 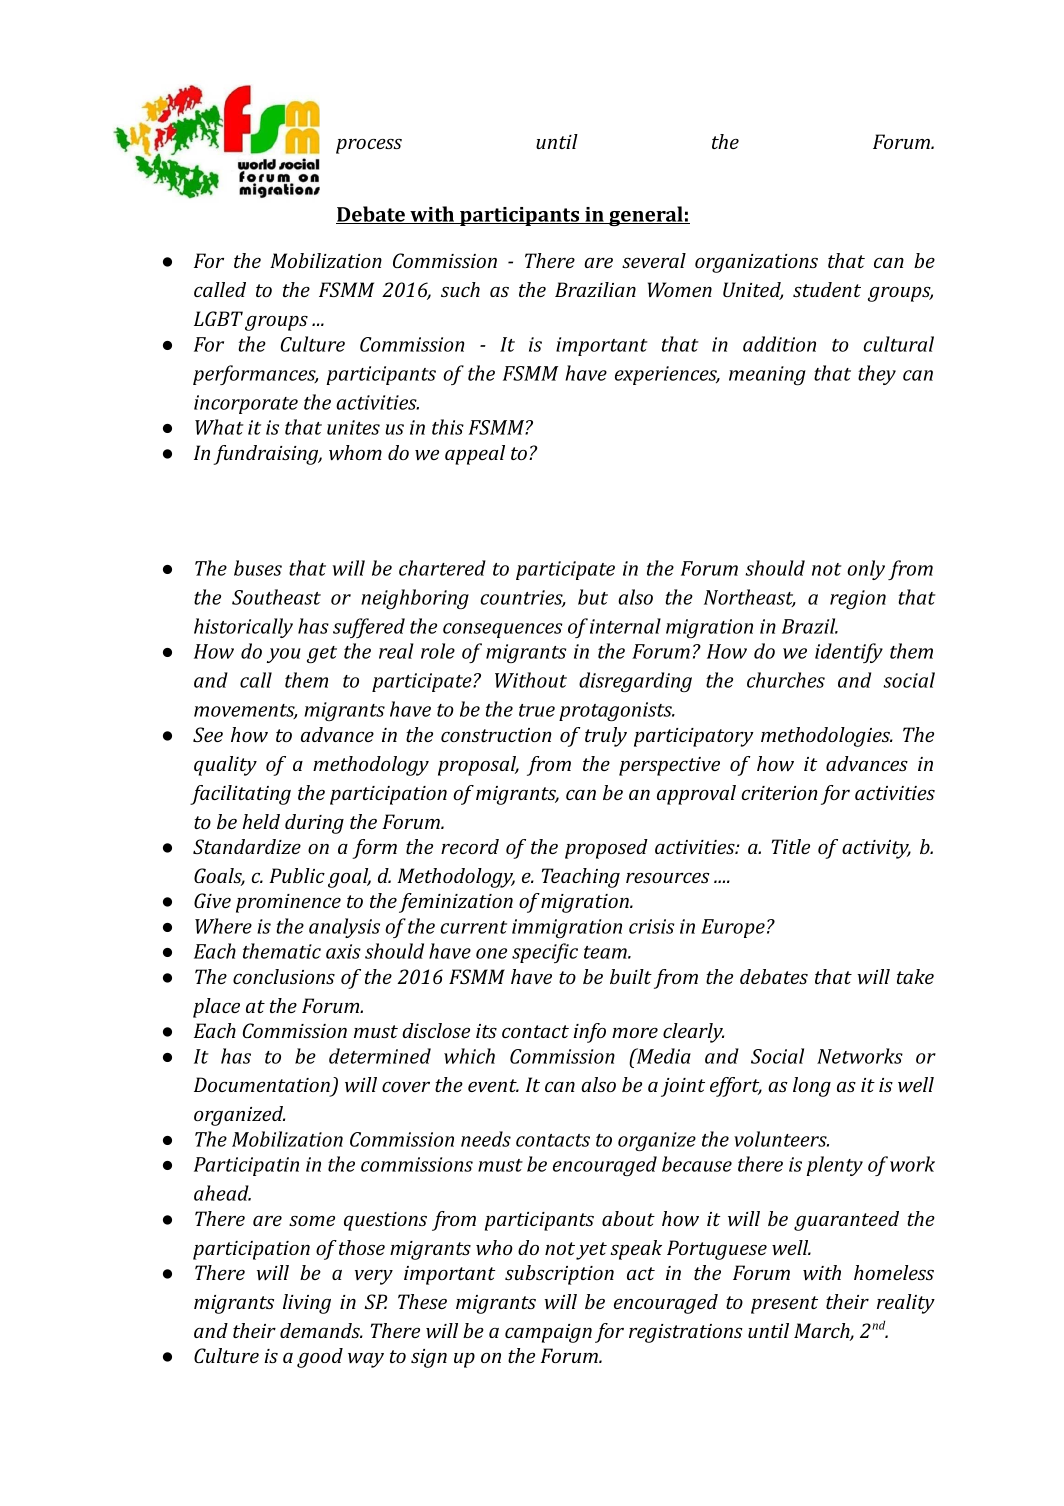 What do you see at coordinates (606, 737) in the screenshot?
I see `truly` at bounding box center [606, 737].
